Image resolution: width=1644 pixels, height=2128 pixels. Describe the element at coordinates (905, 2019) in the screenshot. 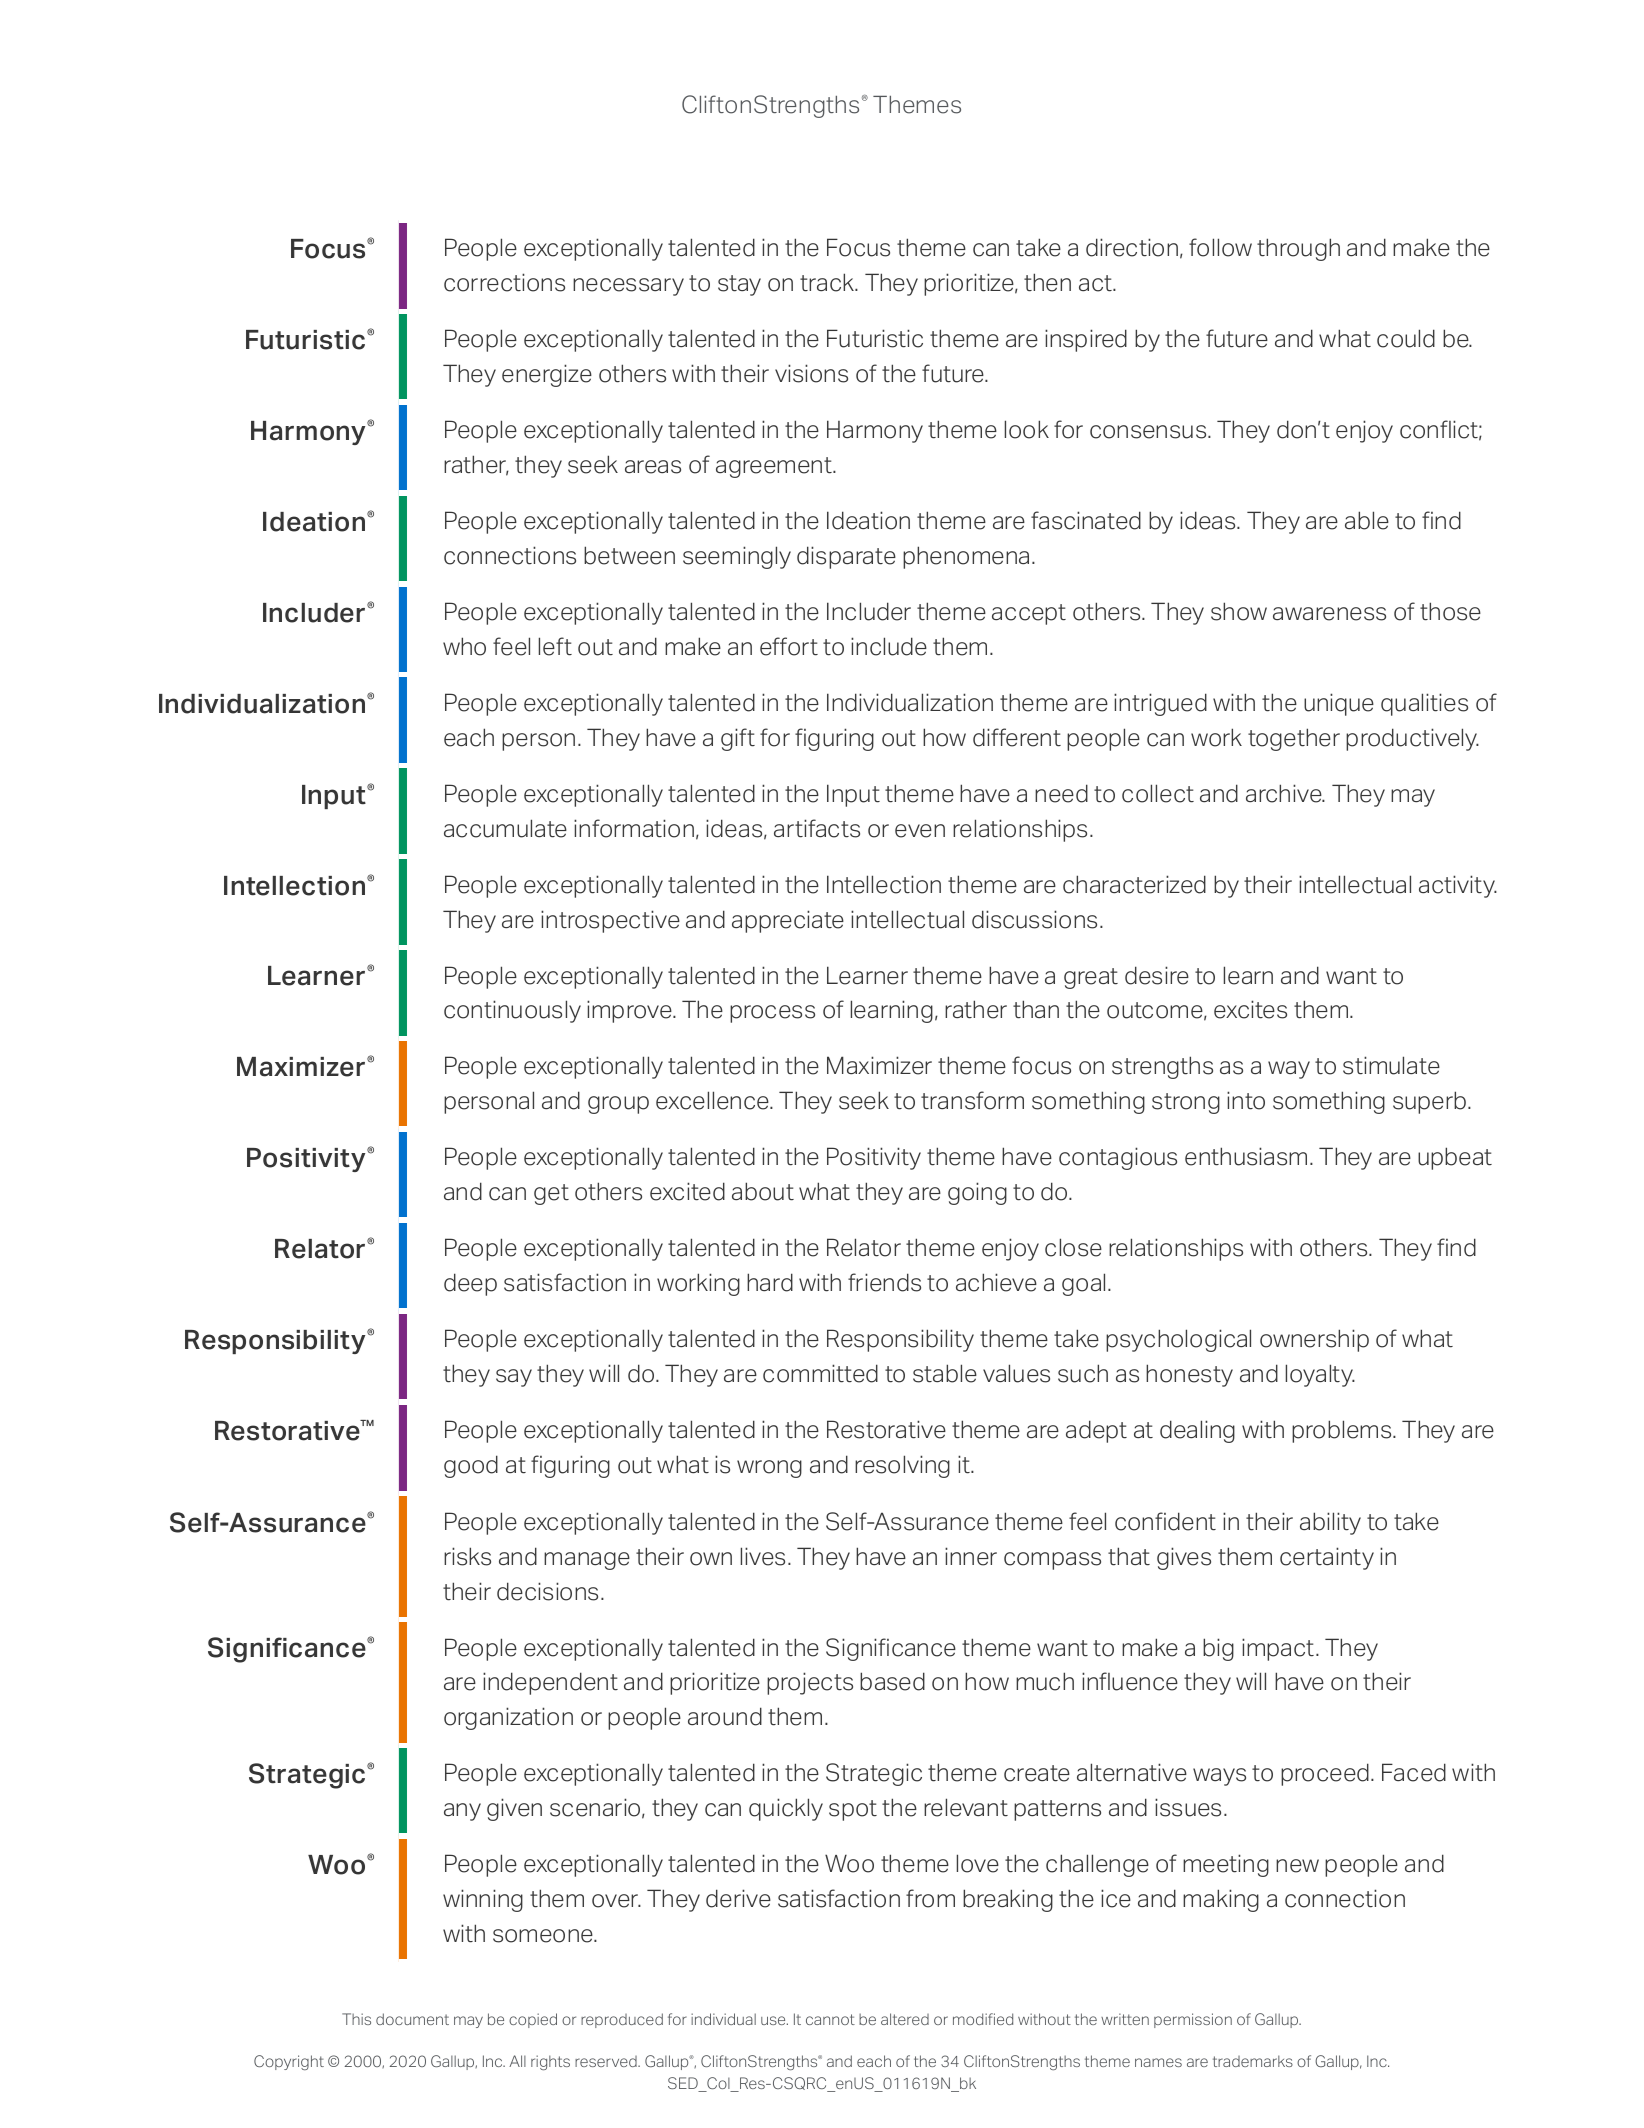

I see `altered` at that location.
